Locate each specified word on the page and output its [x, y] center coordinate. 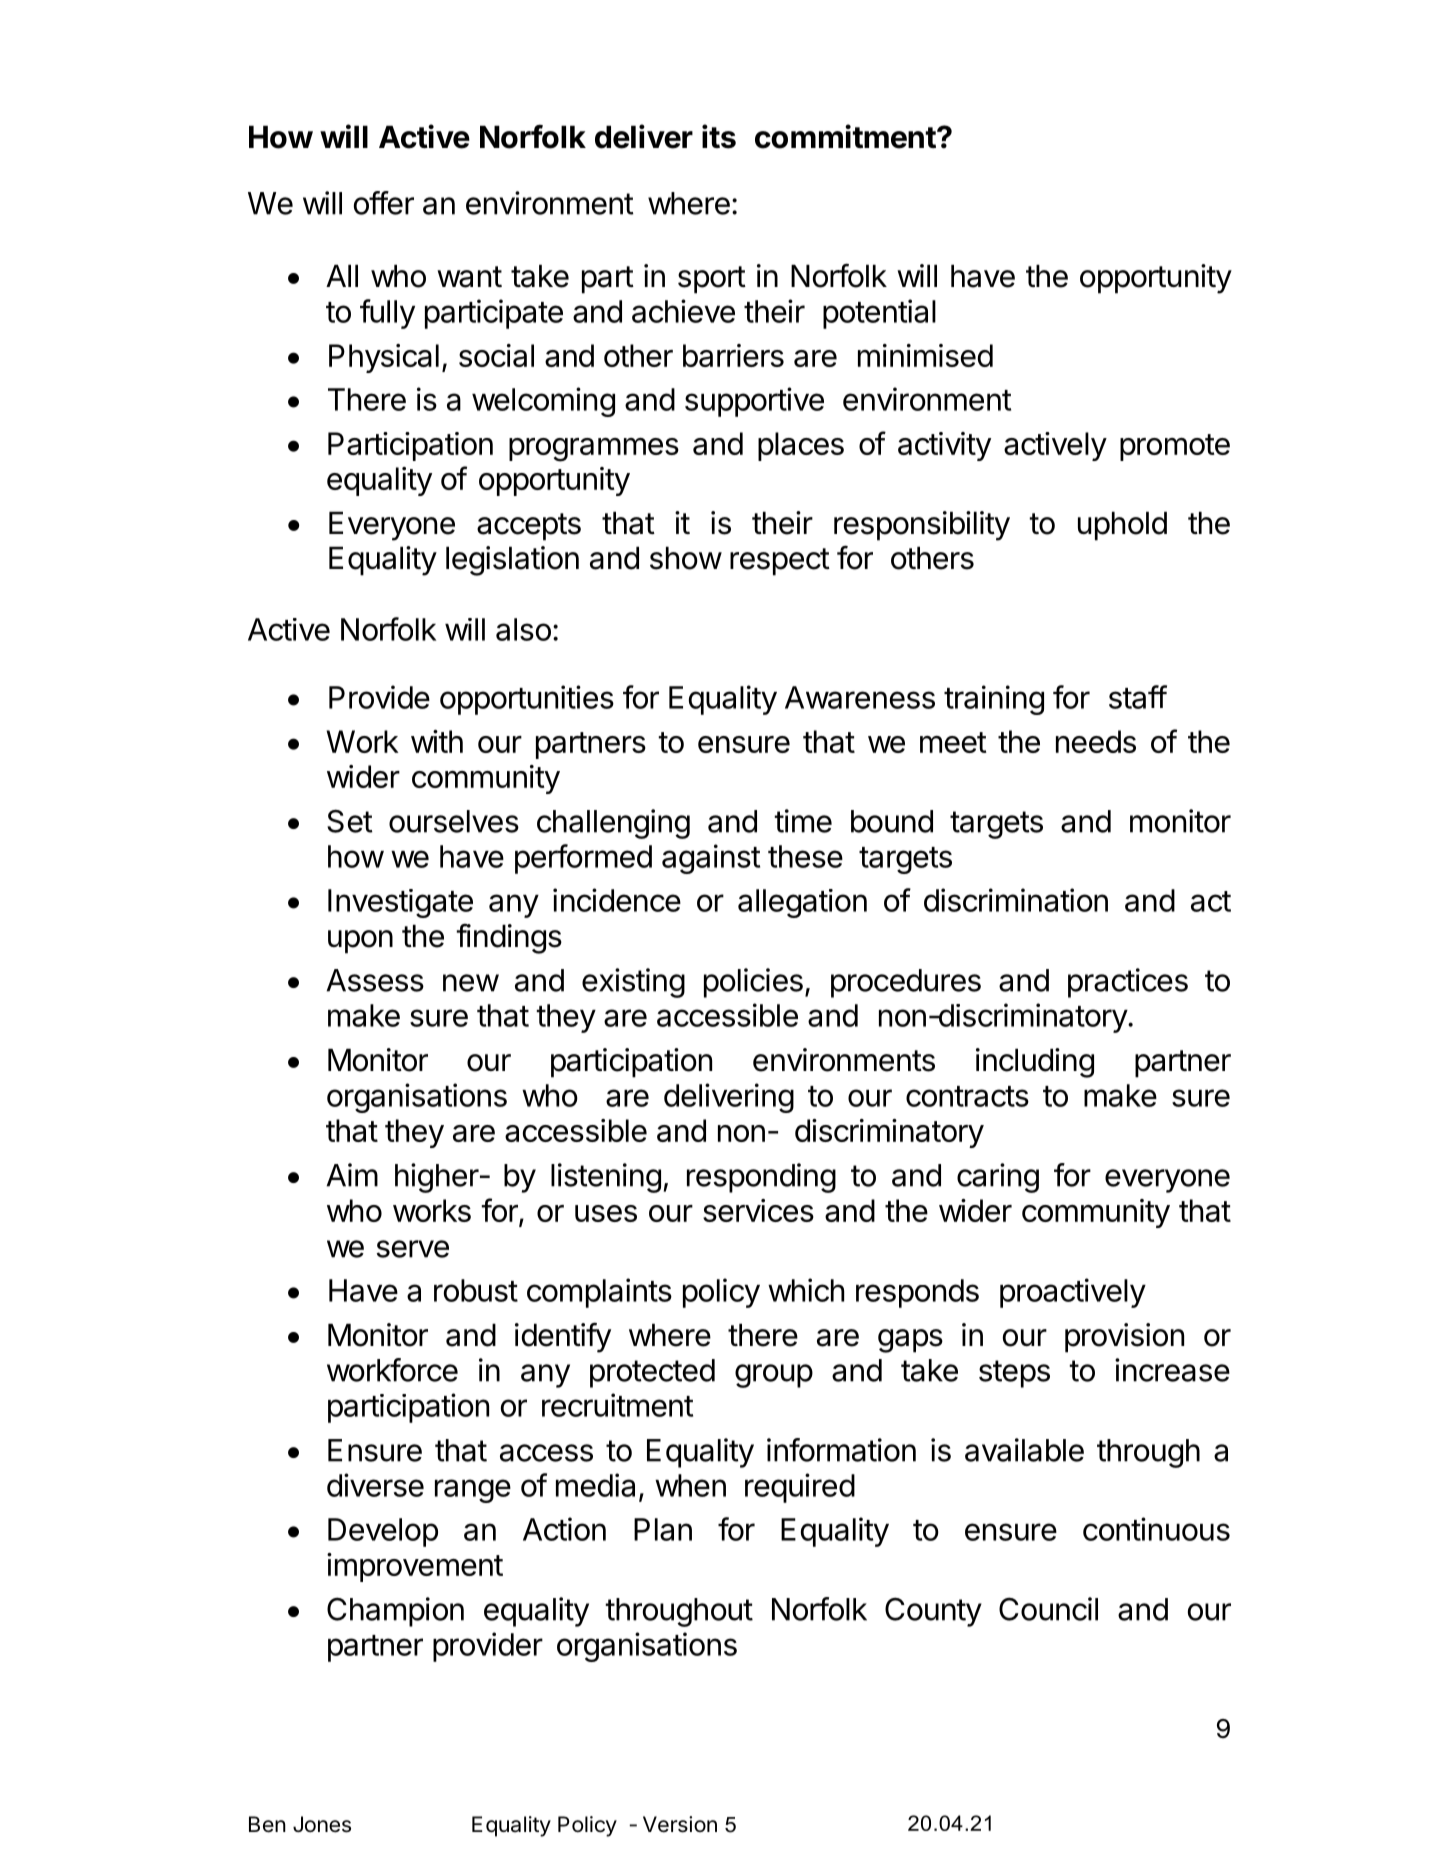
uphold [1122, 526]
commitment [845, 136]
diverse [375, 1485]
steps [1014, 1374]
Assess [375, 980]
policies [753, 983]
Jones [322, 1824]
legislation [512, 561]
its [719, 136]
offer [384, 203]
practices [1128, 983]
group [774, 1376]
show [686, 558]
